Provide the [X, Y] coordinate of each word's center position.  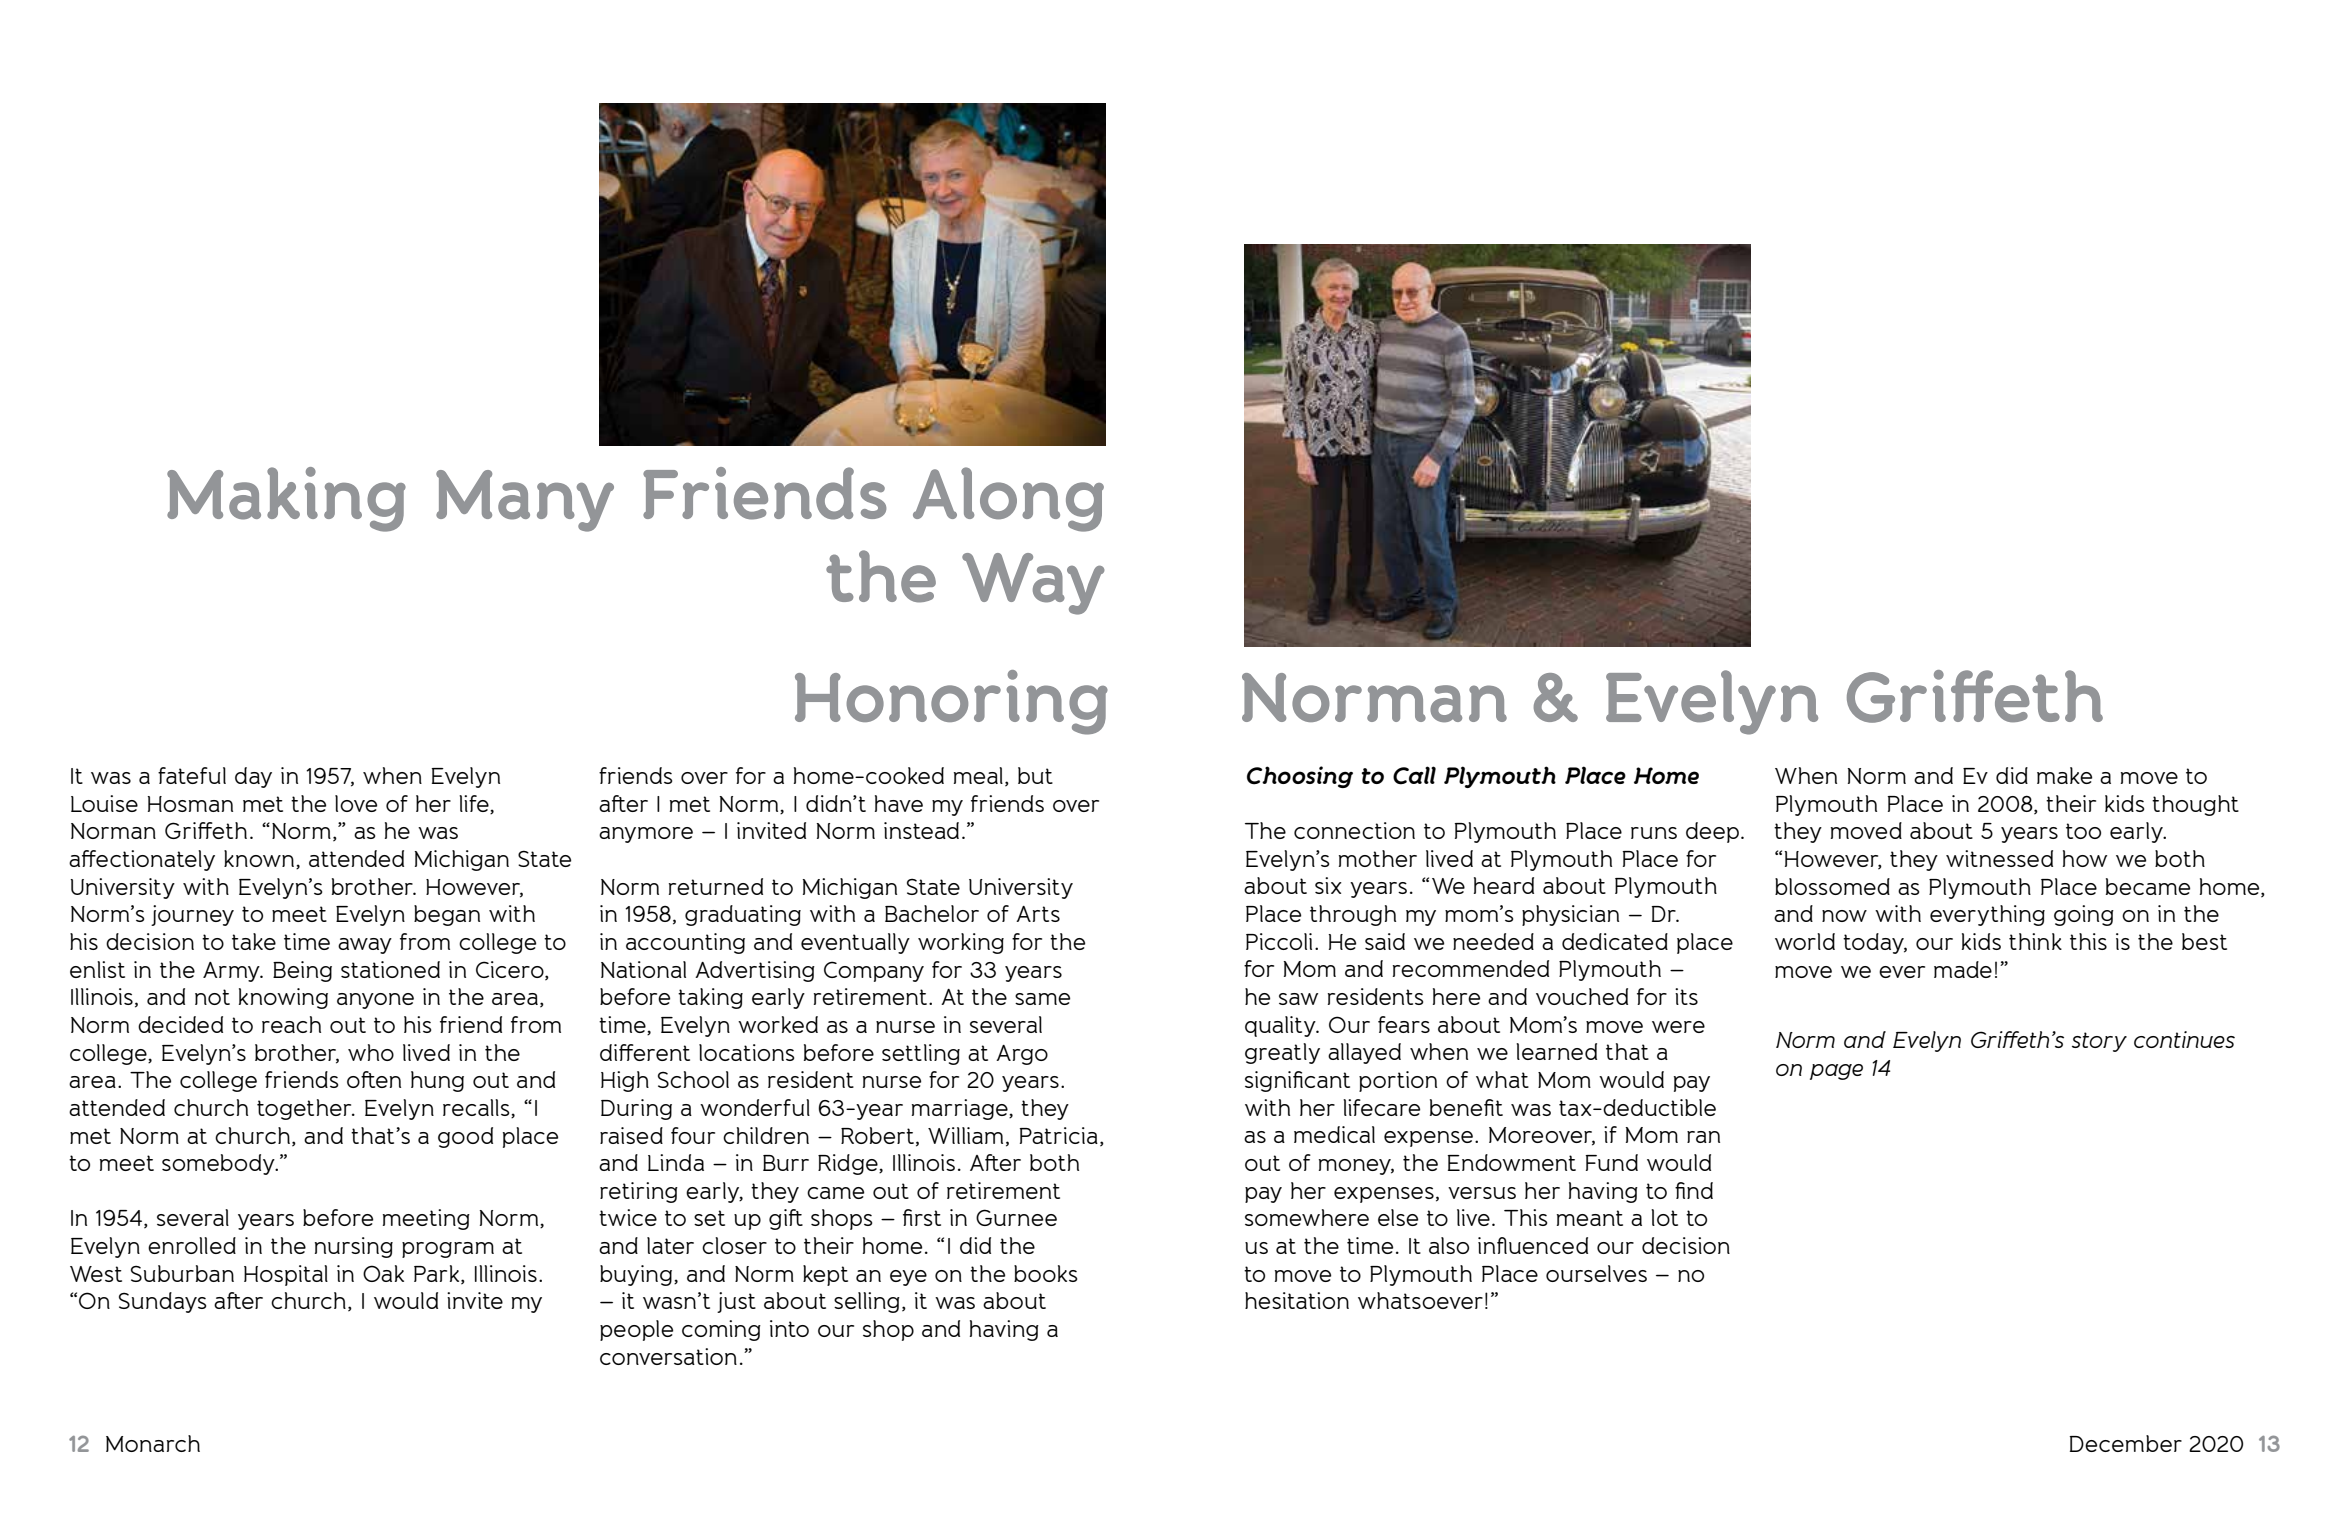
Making [286, 499]
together [305, 1109]
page [1836, 1072]
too [2083, 831]
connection [1354, 830]
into [789, 1328]
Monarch [153, 1443]
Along [1008, 499]
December [2126, 1443]
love [356, 803]
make [2064, 775]
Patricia [1059, 1135]
